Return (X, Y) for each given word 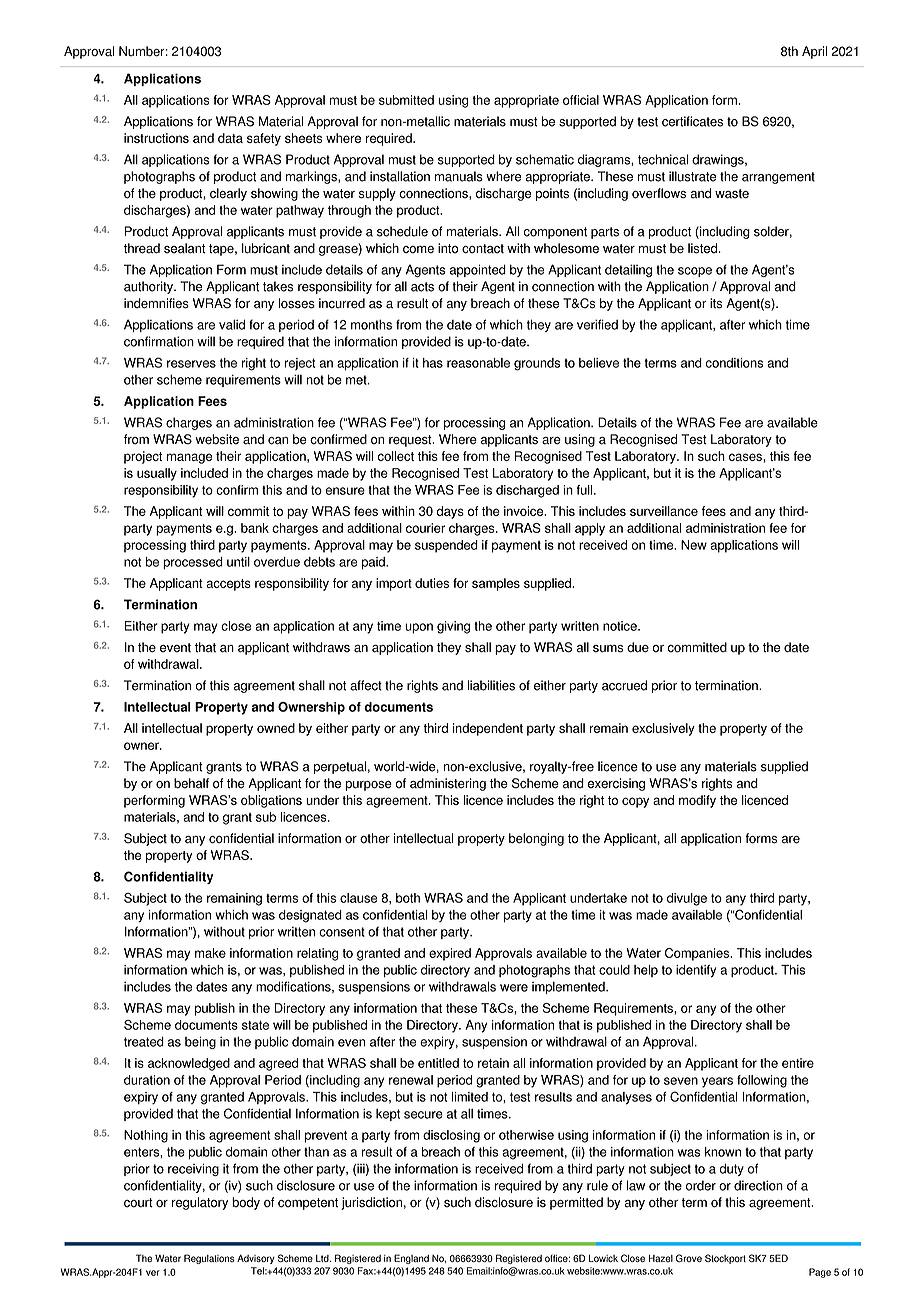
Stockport (725, 1259)
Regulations (209, 1259)
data (230, 138)
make (210, 953)
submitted (406, 100)
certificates (692, 121)
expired (450, 954)
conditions (734, 363)
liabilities (491, 685)
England (411, 1259)
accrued (624, 685)
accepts (229, 585)
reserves (191, 364)
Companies (698, 954)
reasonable (478, 363)
